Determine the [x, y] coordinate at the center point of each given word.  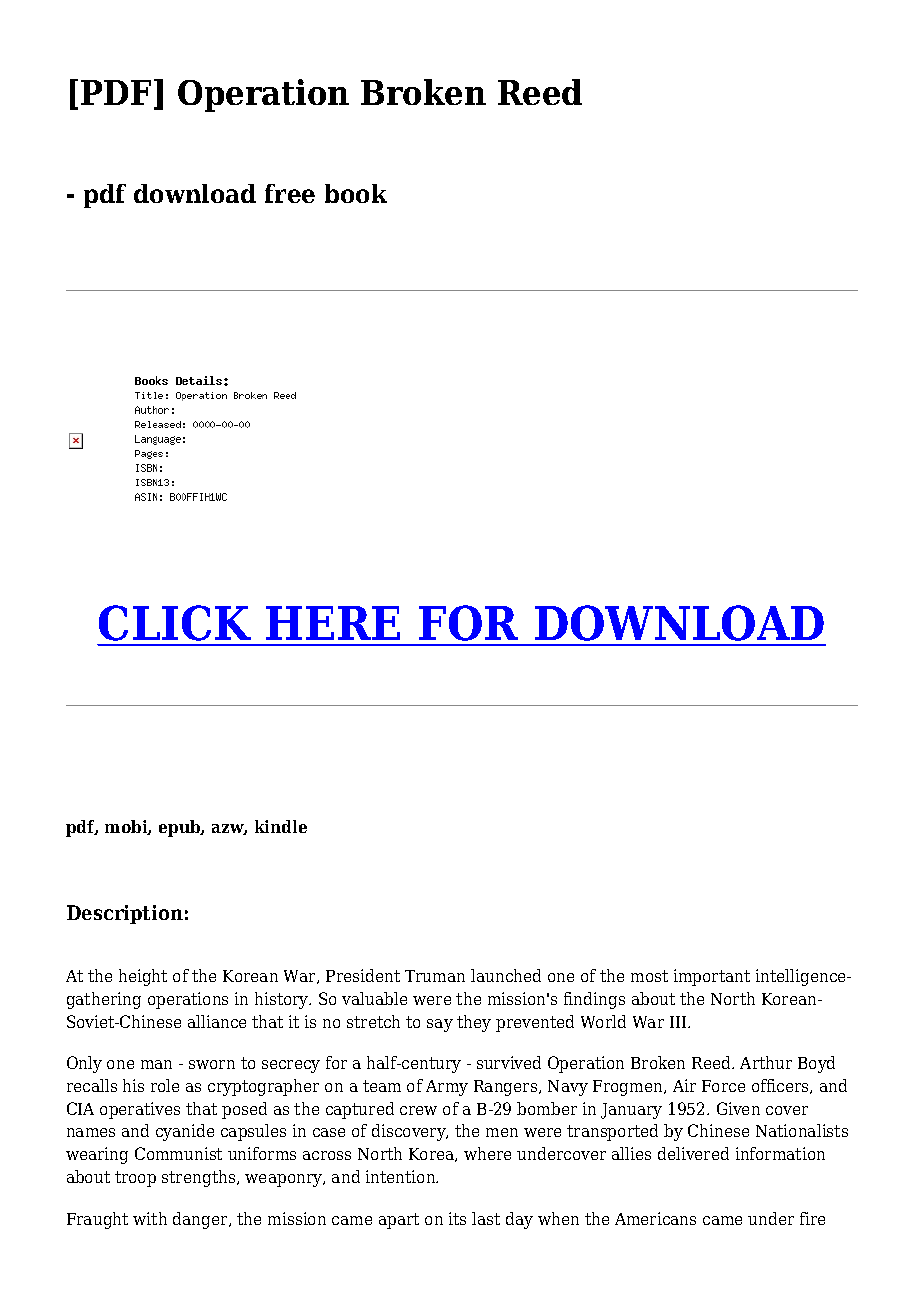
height [143, 977]
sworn [212, 1064]
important [712, 977]
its [457, 1218]
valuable [374, 998]
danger [201, 1220]
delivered [693, 1153]
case [329, 1132]
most [649, 976]
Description [125, 914]
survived [509, 1062]
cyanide [185, 1132]
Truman [435, 976]
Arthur [766, 1062]
